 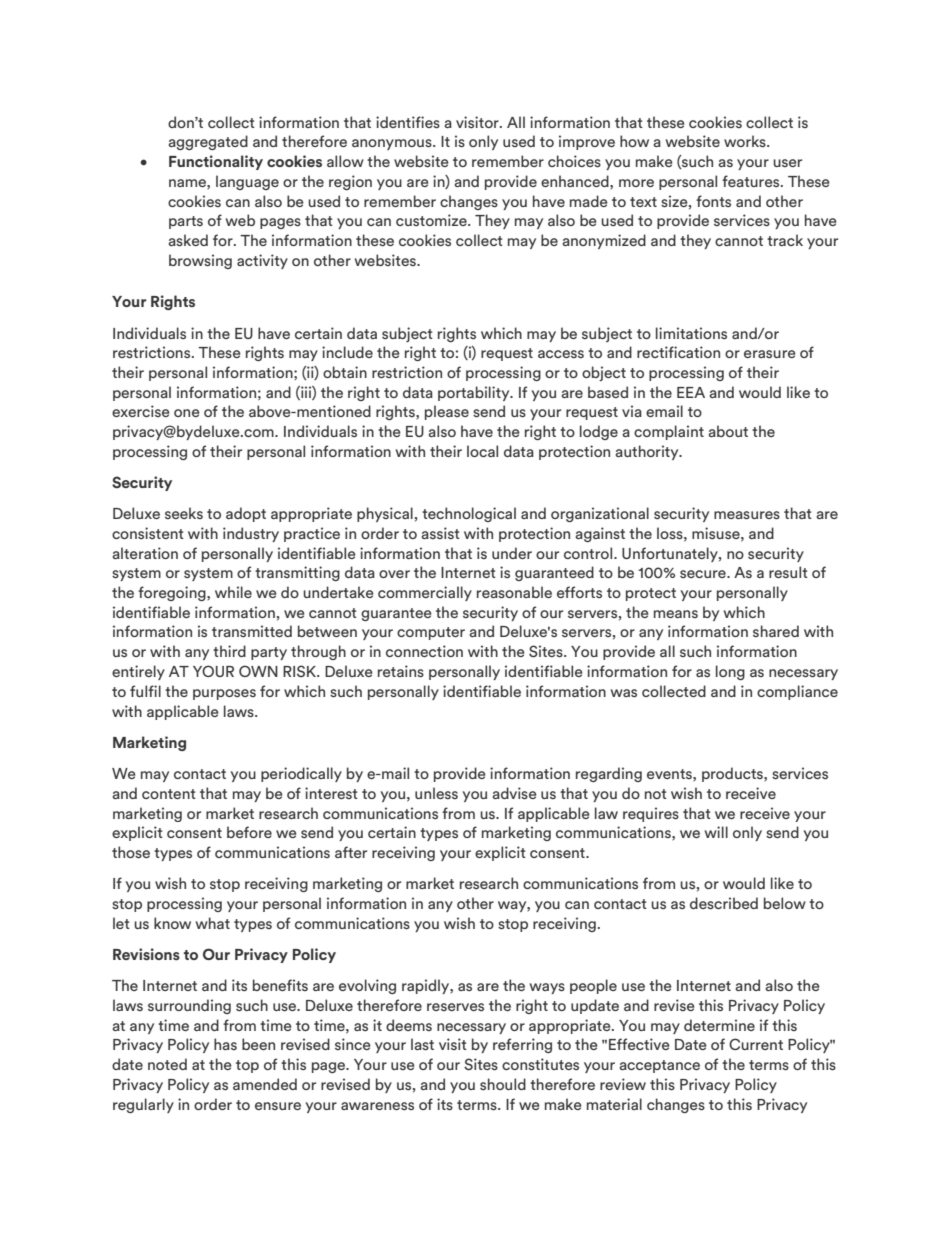 What do you see at coordinates (676, 614) in the screenshot?
I see `means` at bounding box center [676, 614].
